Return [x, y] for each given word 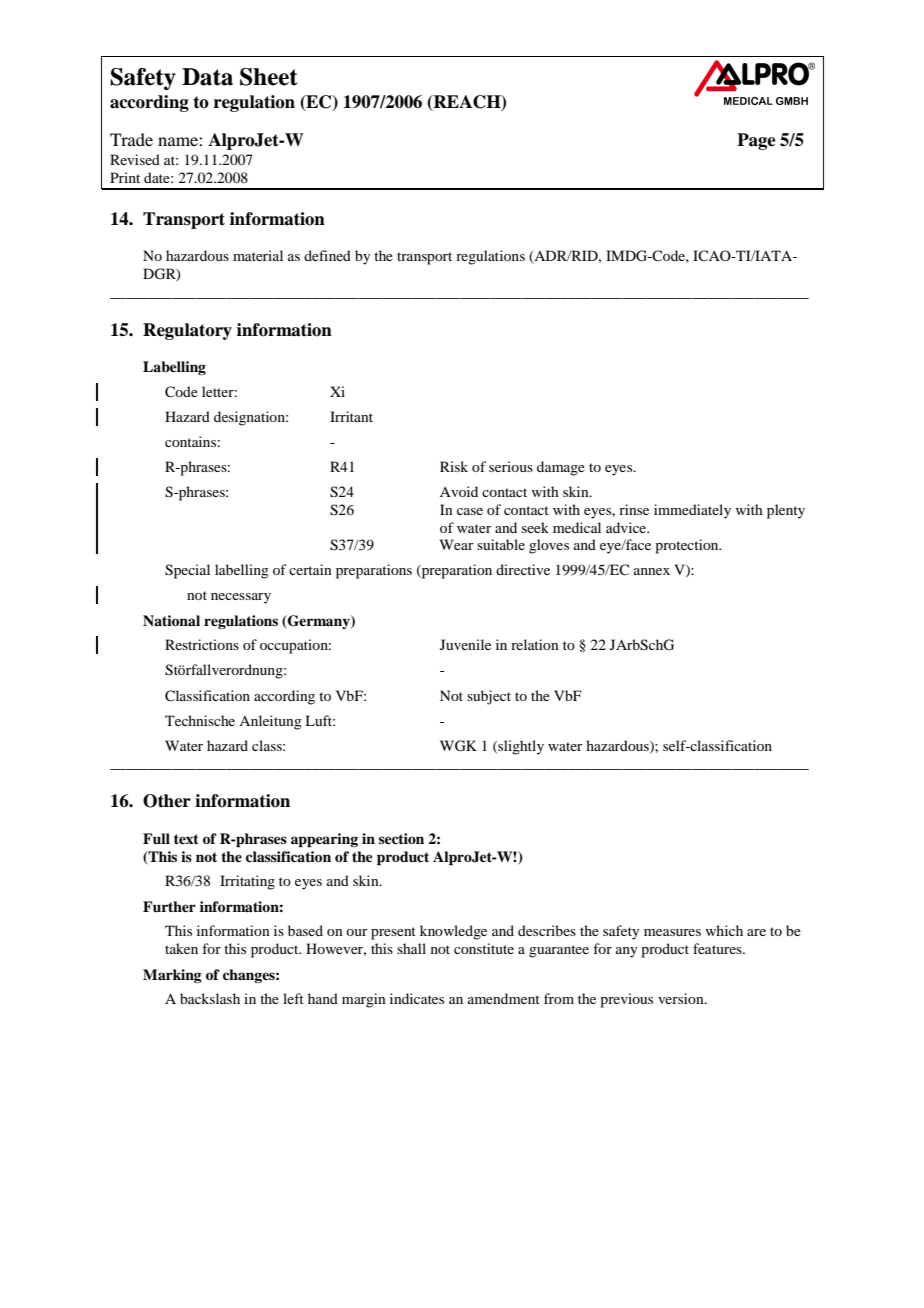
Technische [200, 720]
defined [327, 255]
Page [756, 141]
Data [207, 77]
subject [489, 697]
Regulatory [187, 331]
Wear [457, 544]
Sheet [269, 77]
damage [561, 468]
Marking [172, 976]
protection [688, 546]
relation [535, 644]
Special [187, 571]
